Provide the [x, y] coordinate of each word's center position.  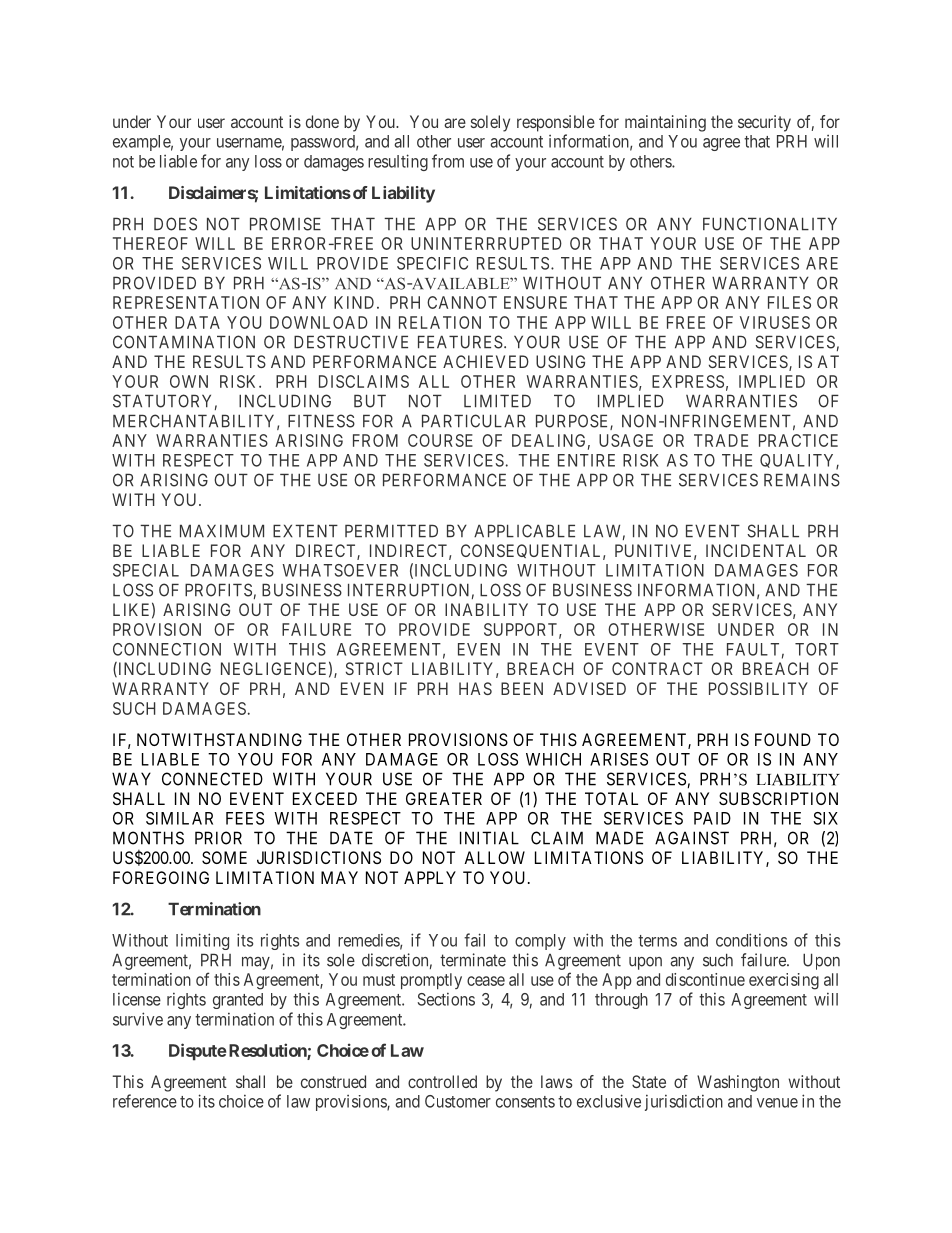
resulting [398, 162]
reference [145, 1101]
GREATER [444, 798]
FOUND [783, 739]
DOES [175, 224]
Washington [738, 1083]
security [764, 123]
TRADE [721, 440]
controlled [442, 1081]
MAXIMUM [222, 531]
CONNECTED [212, 779]
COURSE [440, 440]
